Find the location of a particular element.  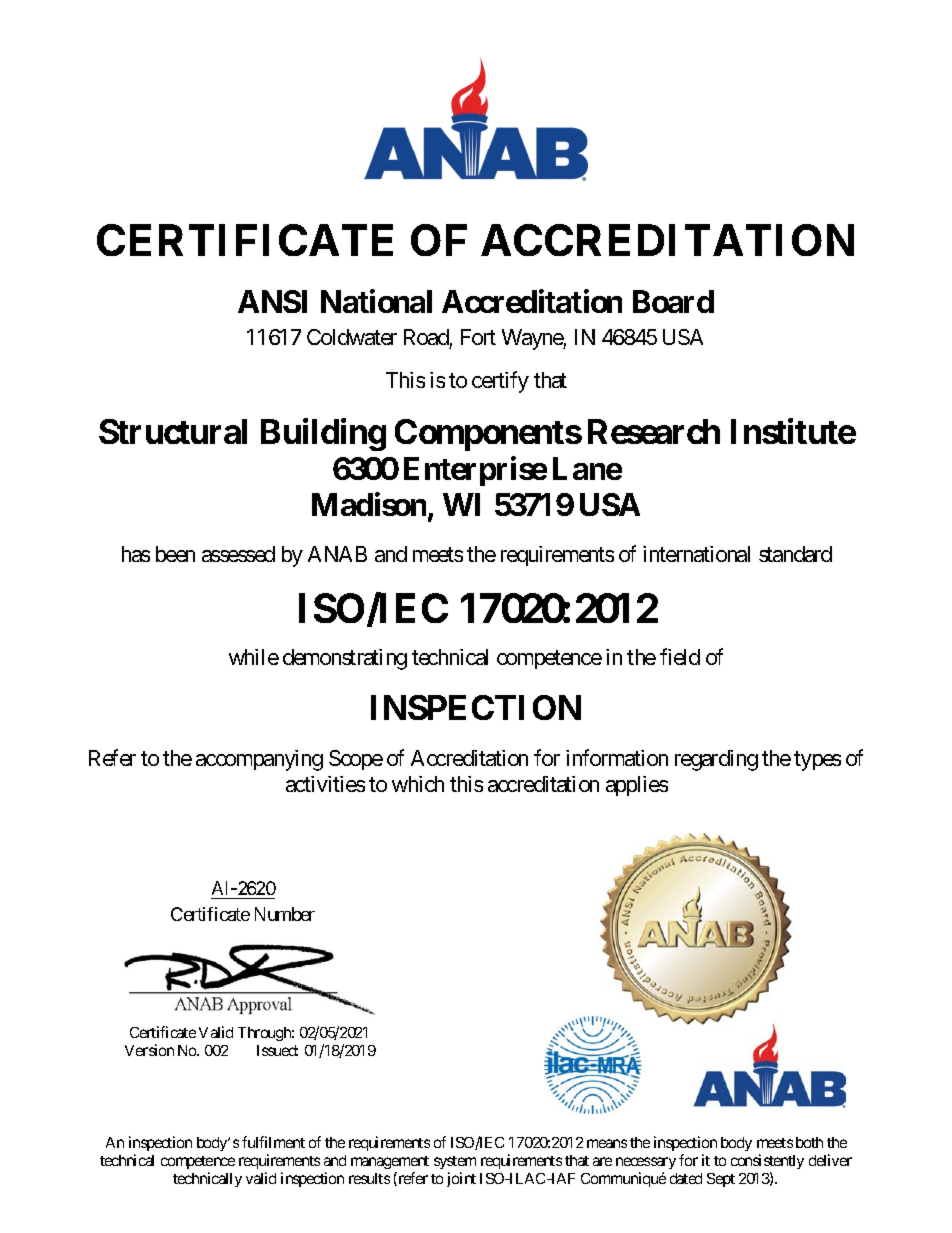

regarding is located at coordinates (716, 760).
